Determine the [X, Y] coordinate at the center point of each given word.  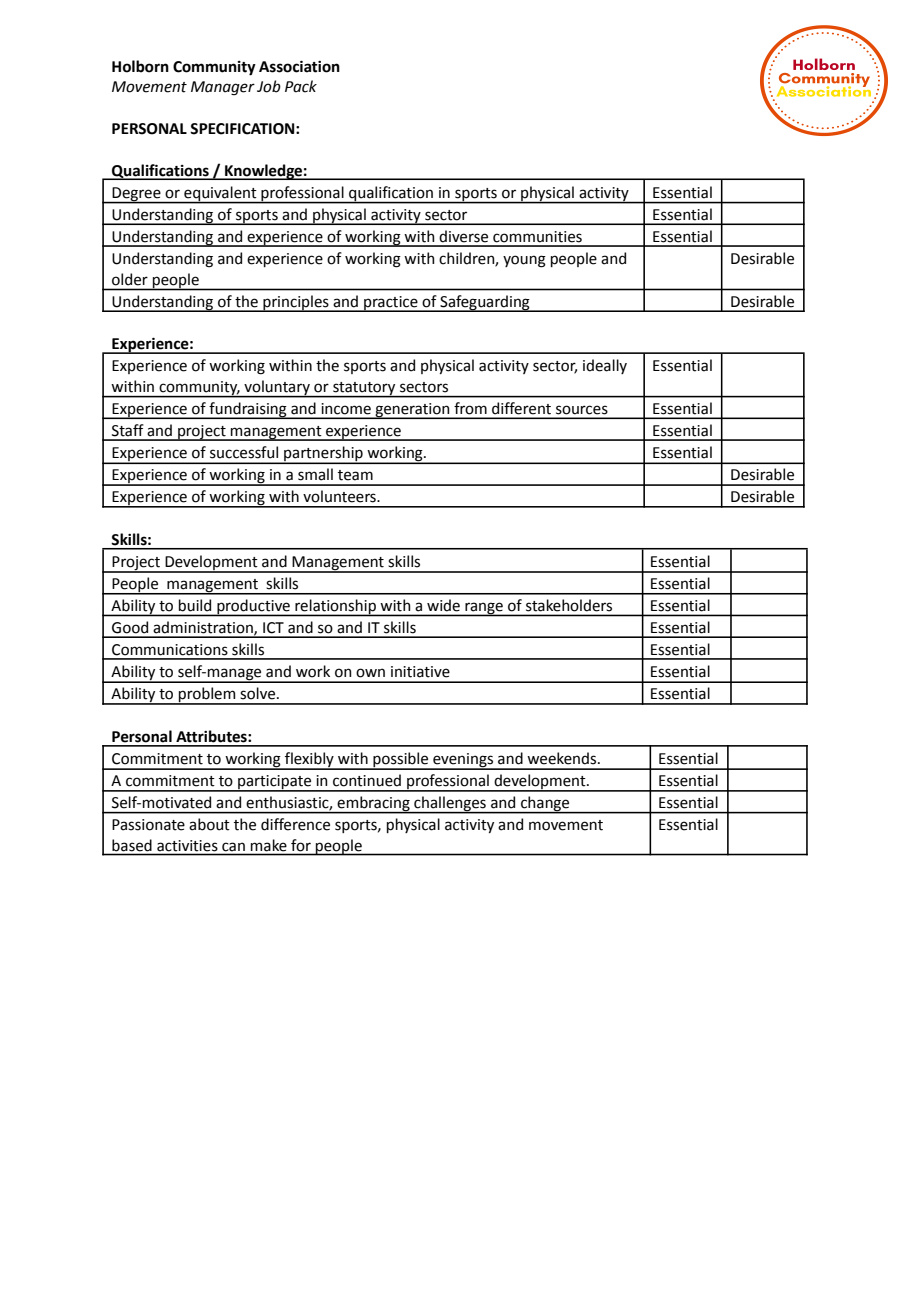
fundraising [248, 410]
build [195, 605]
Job [269, 86]
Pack [301, 86]
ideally [605, 366]
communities [537, 237]
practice [391, 304]
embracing [374, 805]
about [209, 824]
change [545, 805]
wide [443, 605]
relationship [335, 608]
